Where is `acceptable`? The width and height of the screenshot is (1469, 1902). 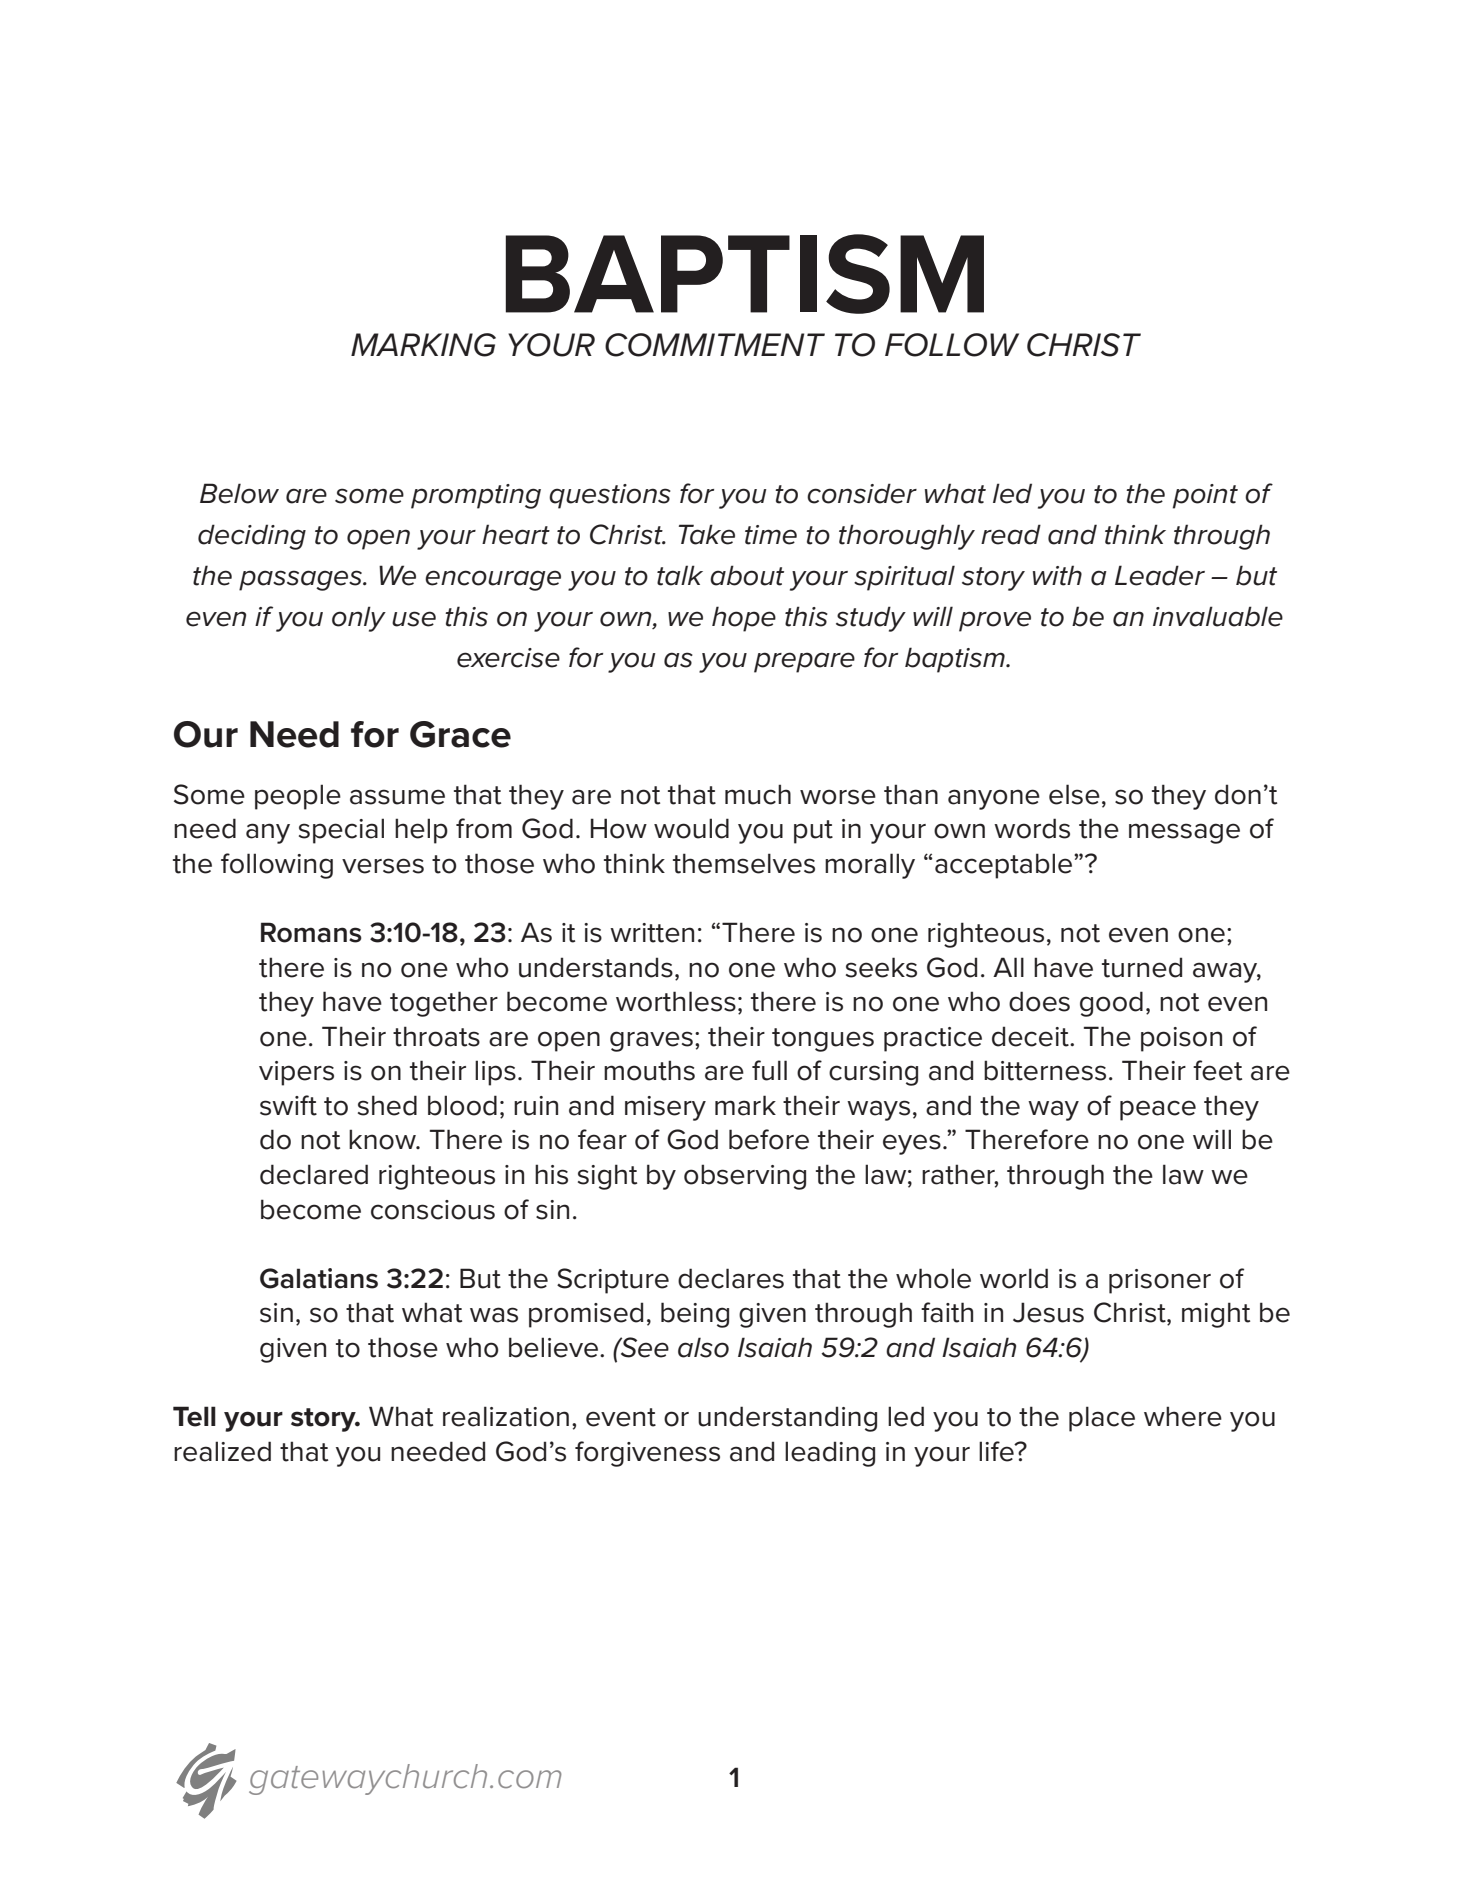 acceptable is located at coordinates (1005, 866).
